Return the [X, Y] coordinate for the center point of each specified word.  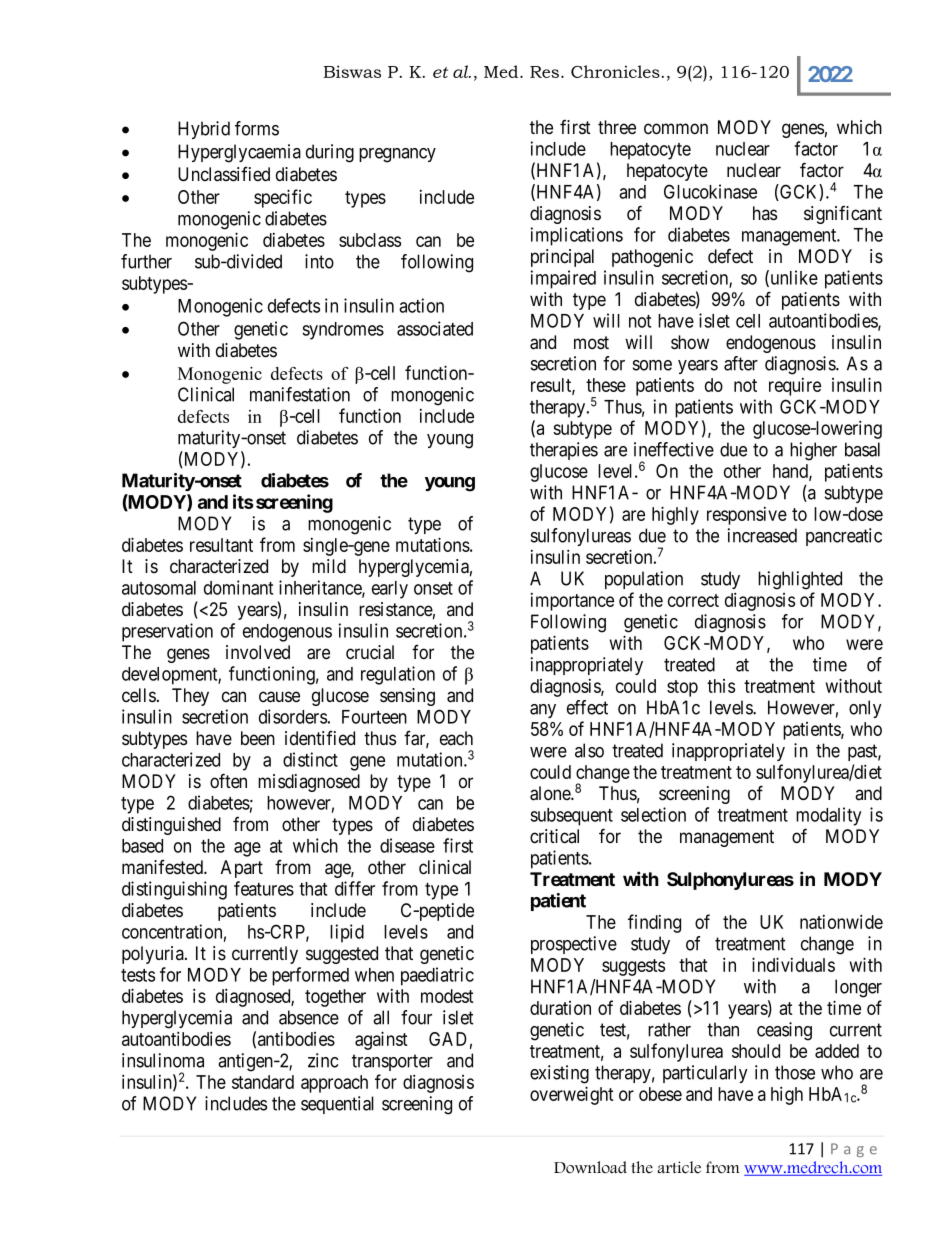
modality [828, 816]
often [228, 781]
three [617, 127]
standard [263, 1082]
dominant [238, 587]
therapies [564, 451]
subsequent [571, 817]
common [676, 129]
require [795, 387]
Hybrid [204, 130]
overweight [572, 1095]
